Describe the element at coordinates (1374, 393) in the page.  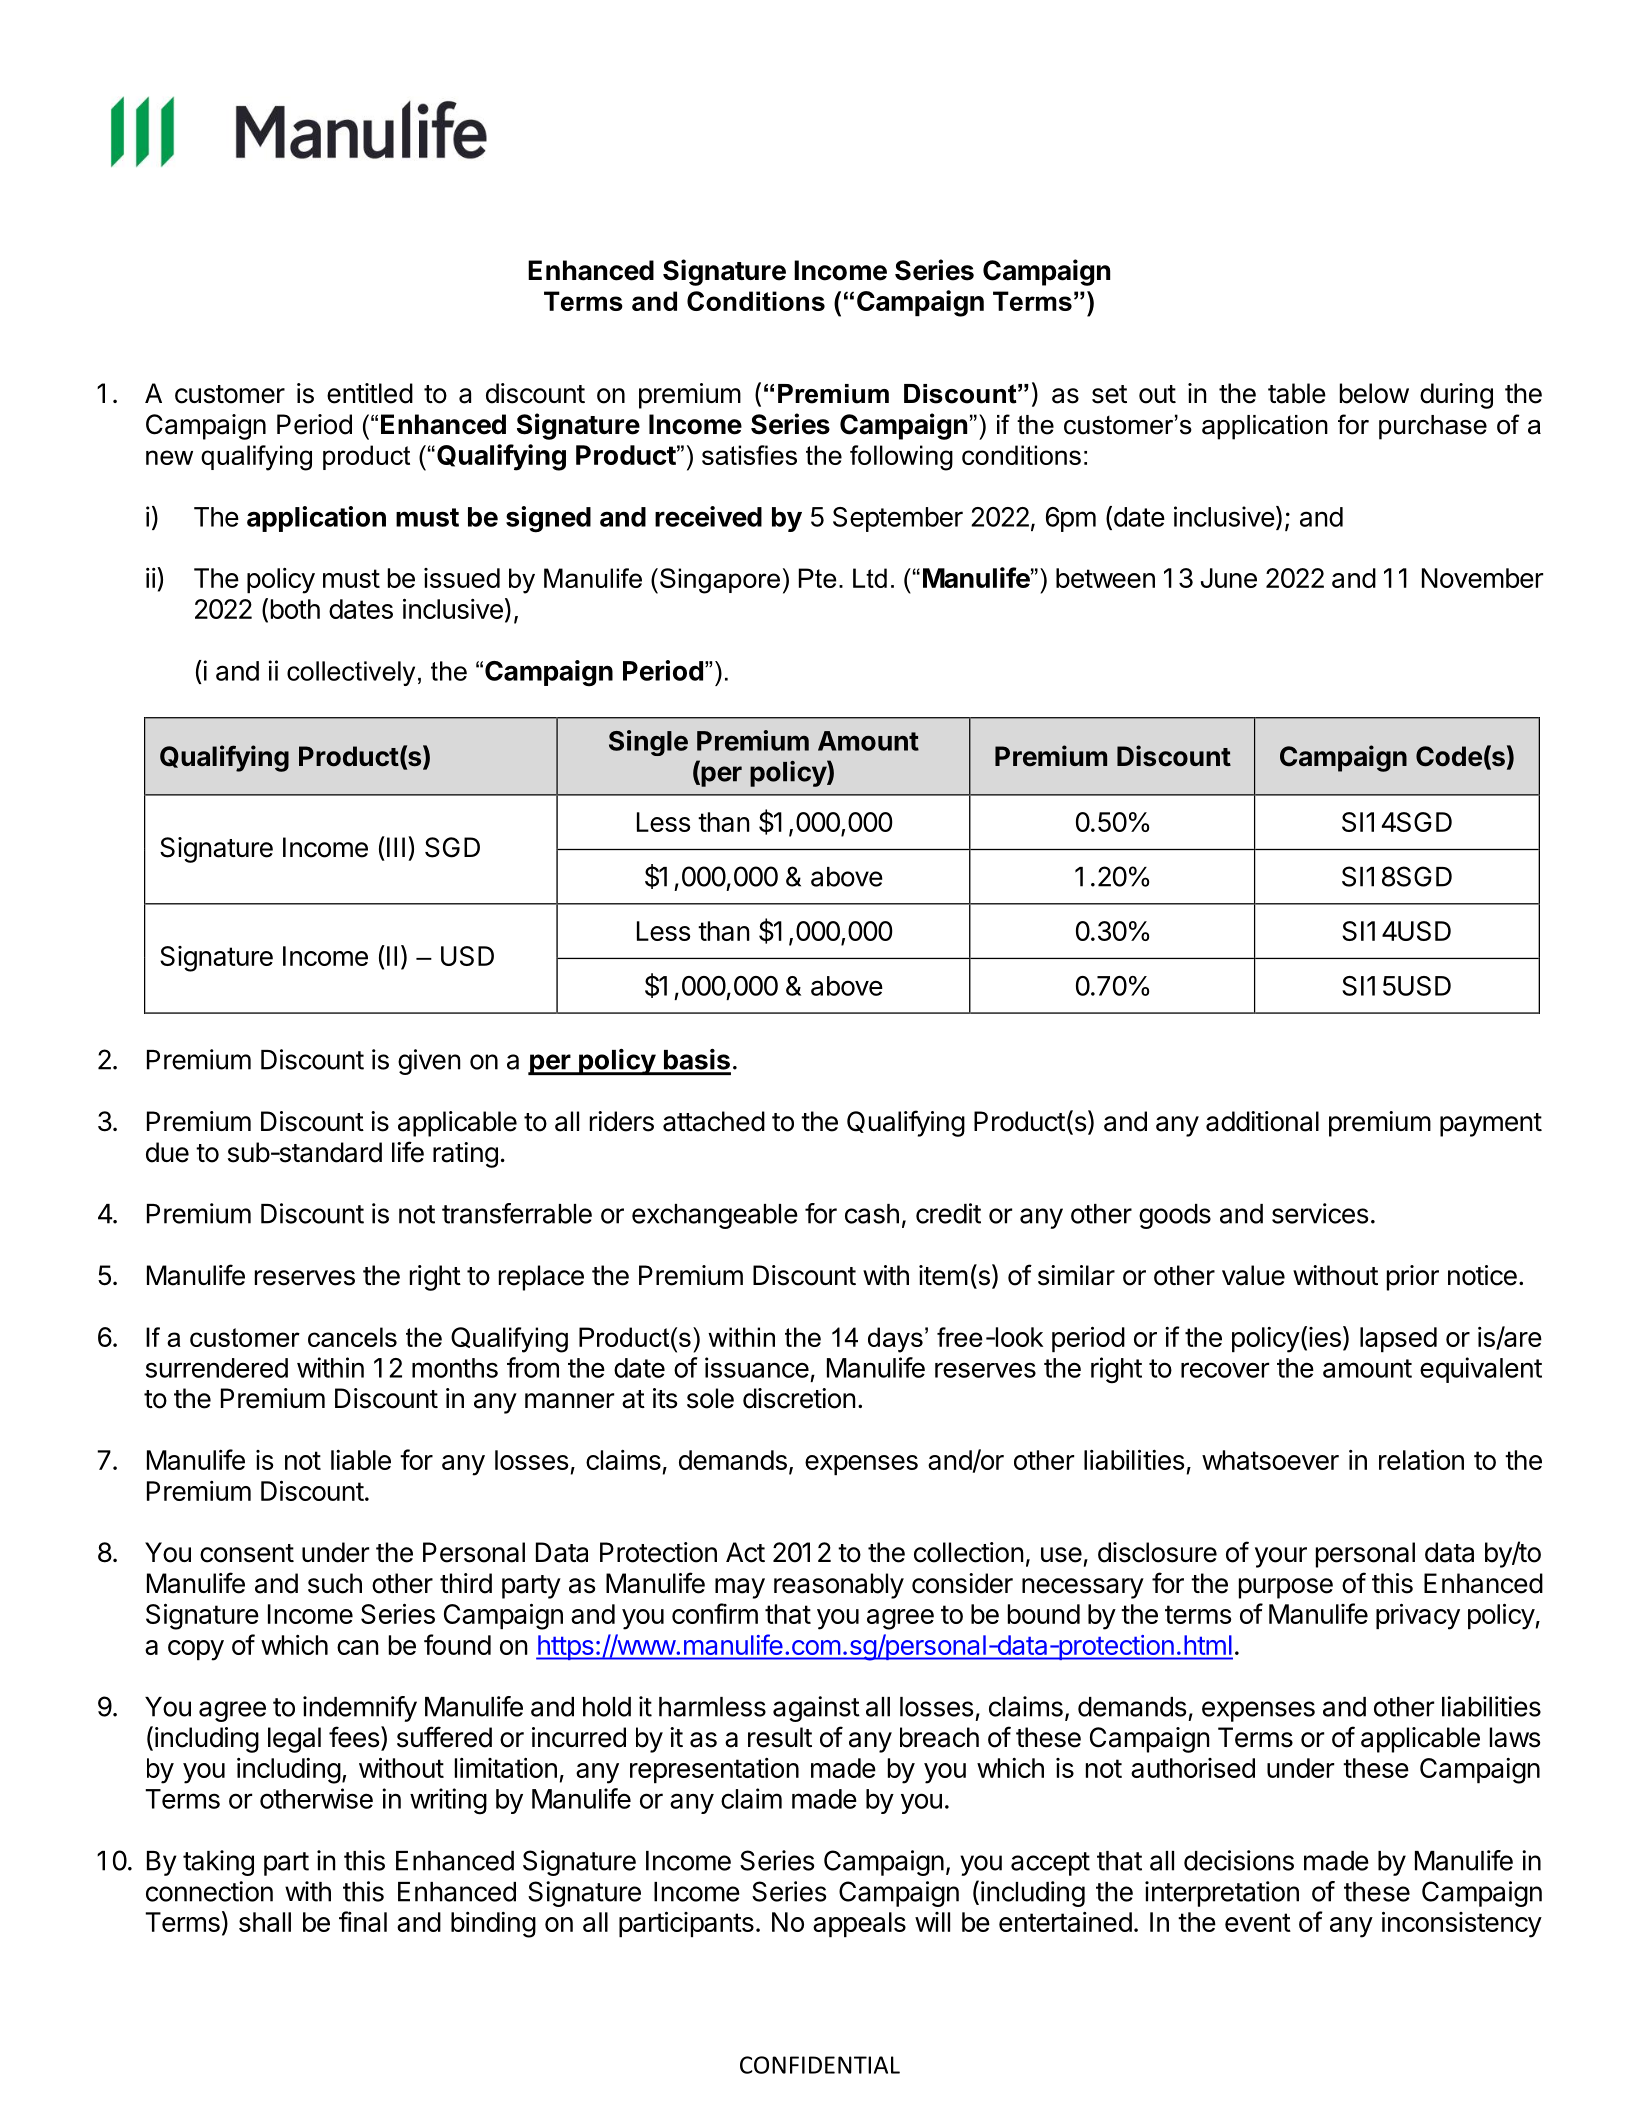
I see `below` at that location.
